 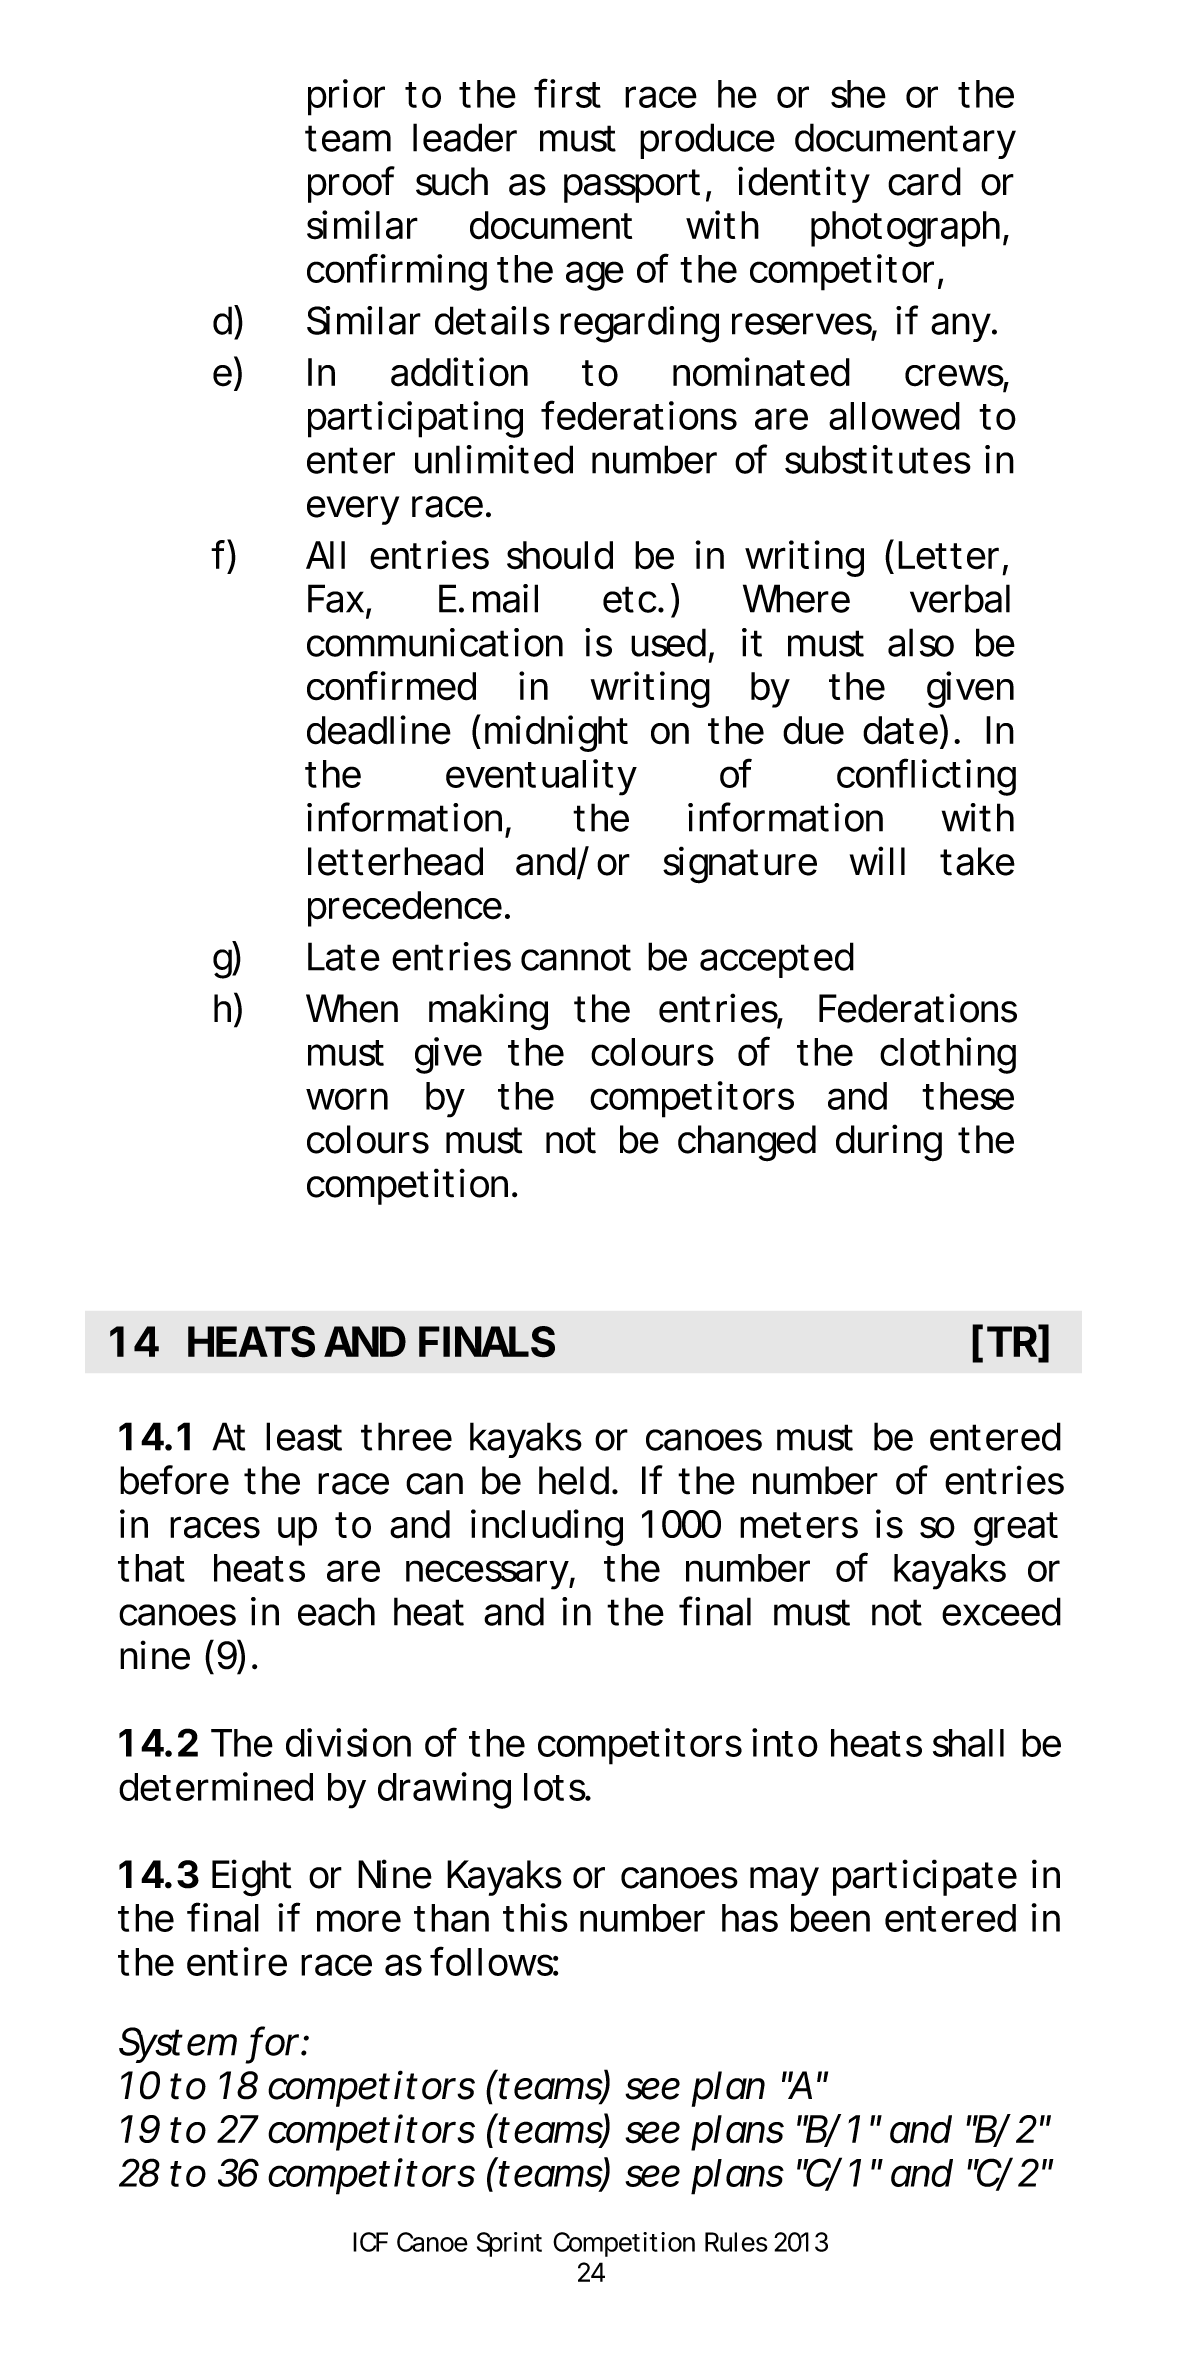 I want to click on passport, so click(x=632, y=186).
